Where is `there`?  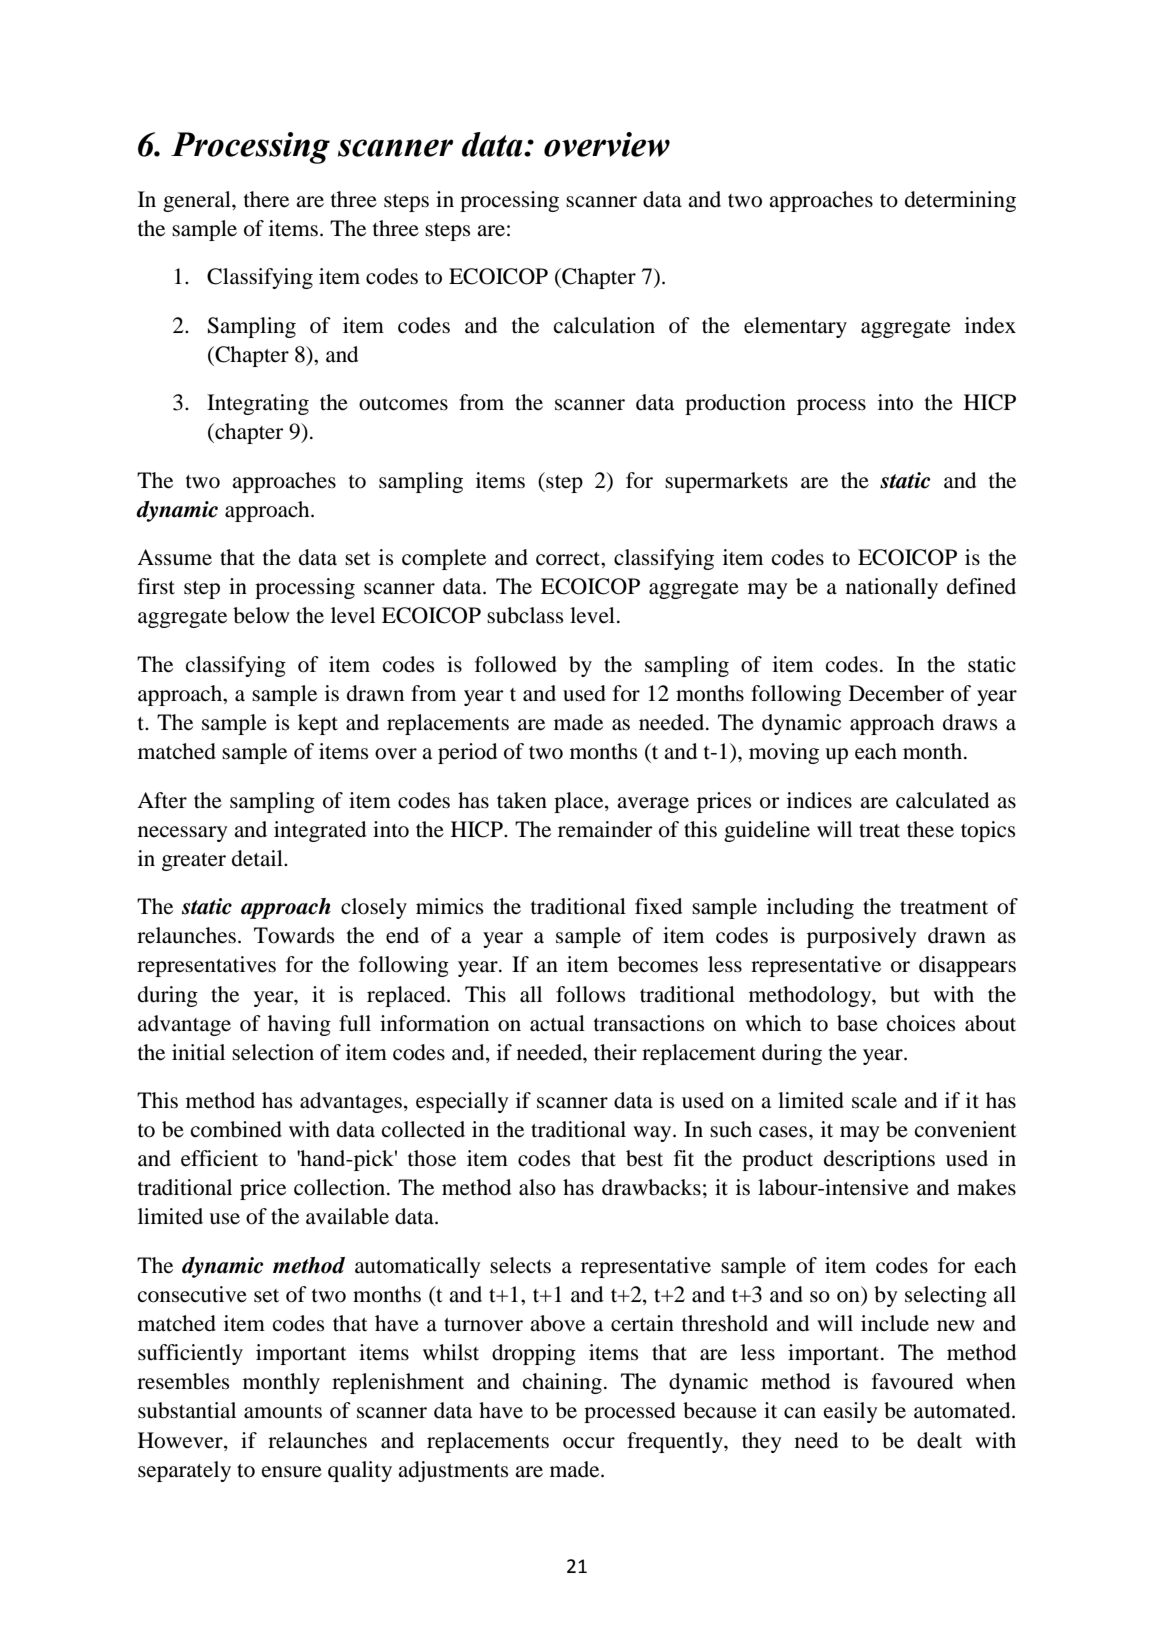
there is located at coordinates (266, 199).
